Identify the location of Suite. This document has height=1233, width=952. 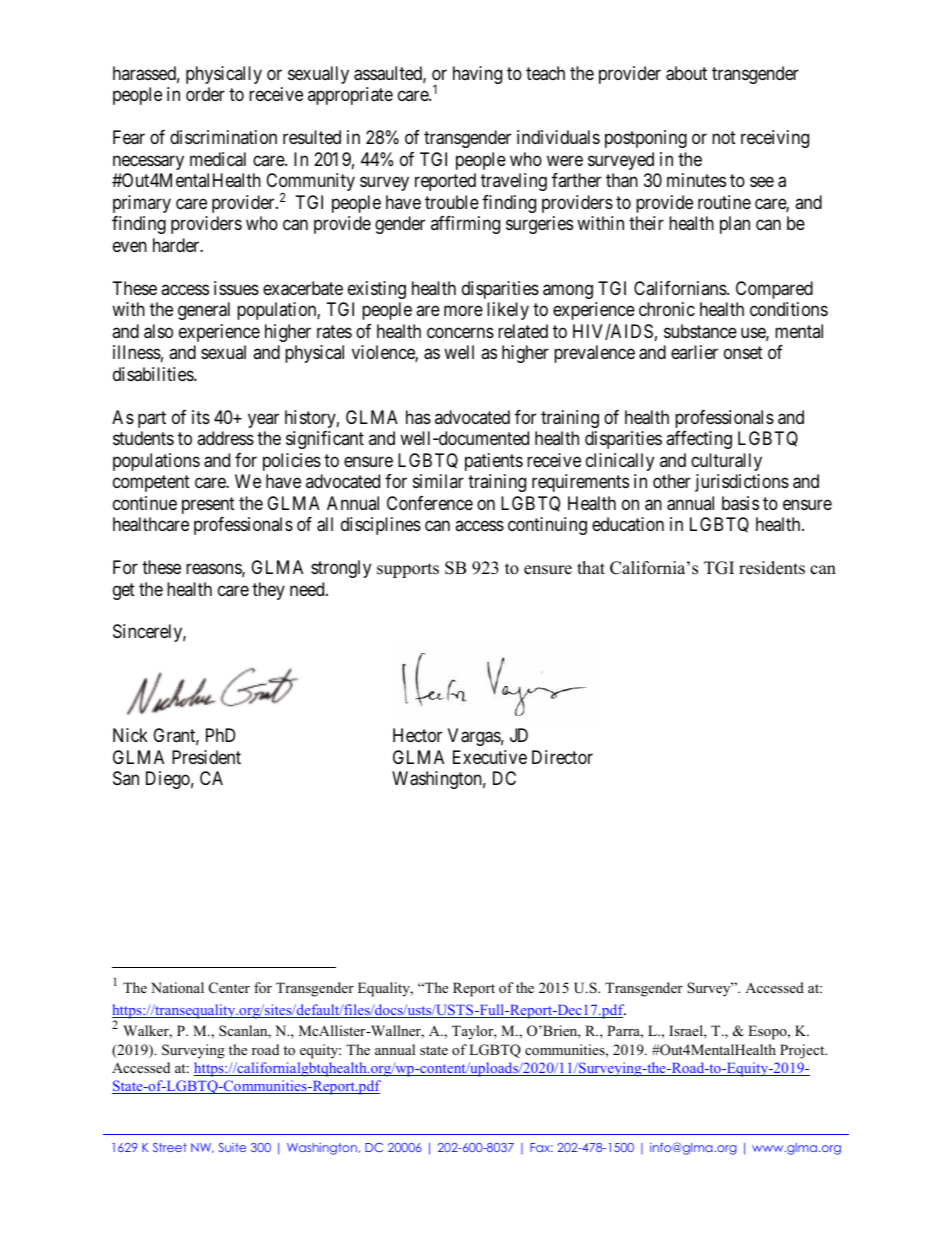
(232, 1147).
